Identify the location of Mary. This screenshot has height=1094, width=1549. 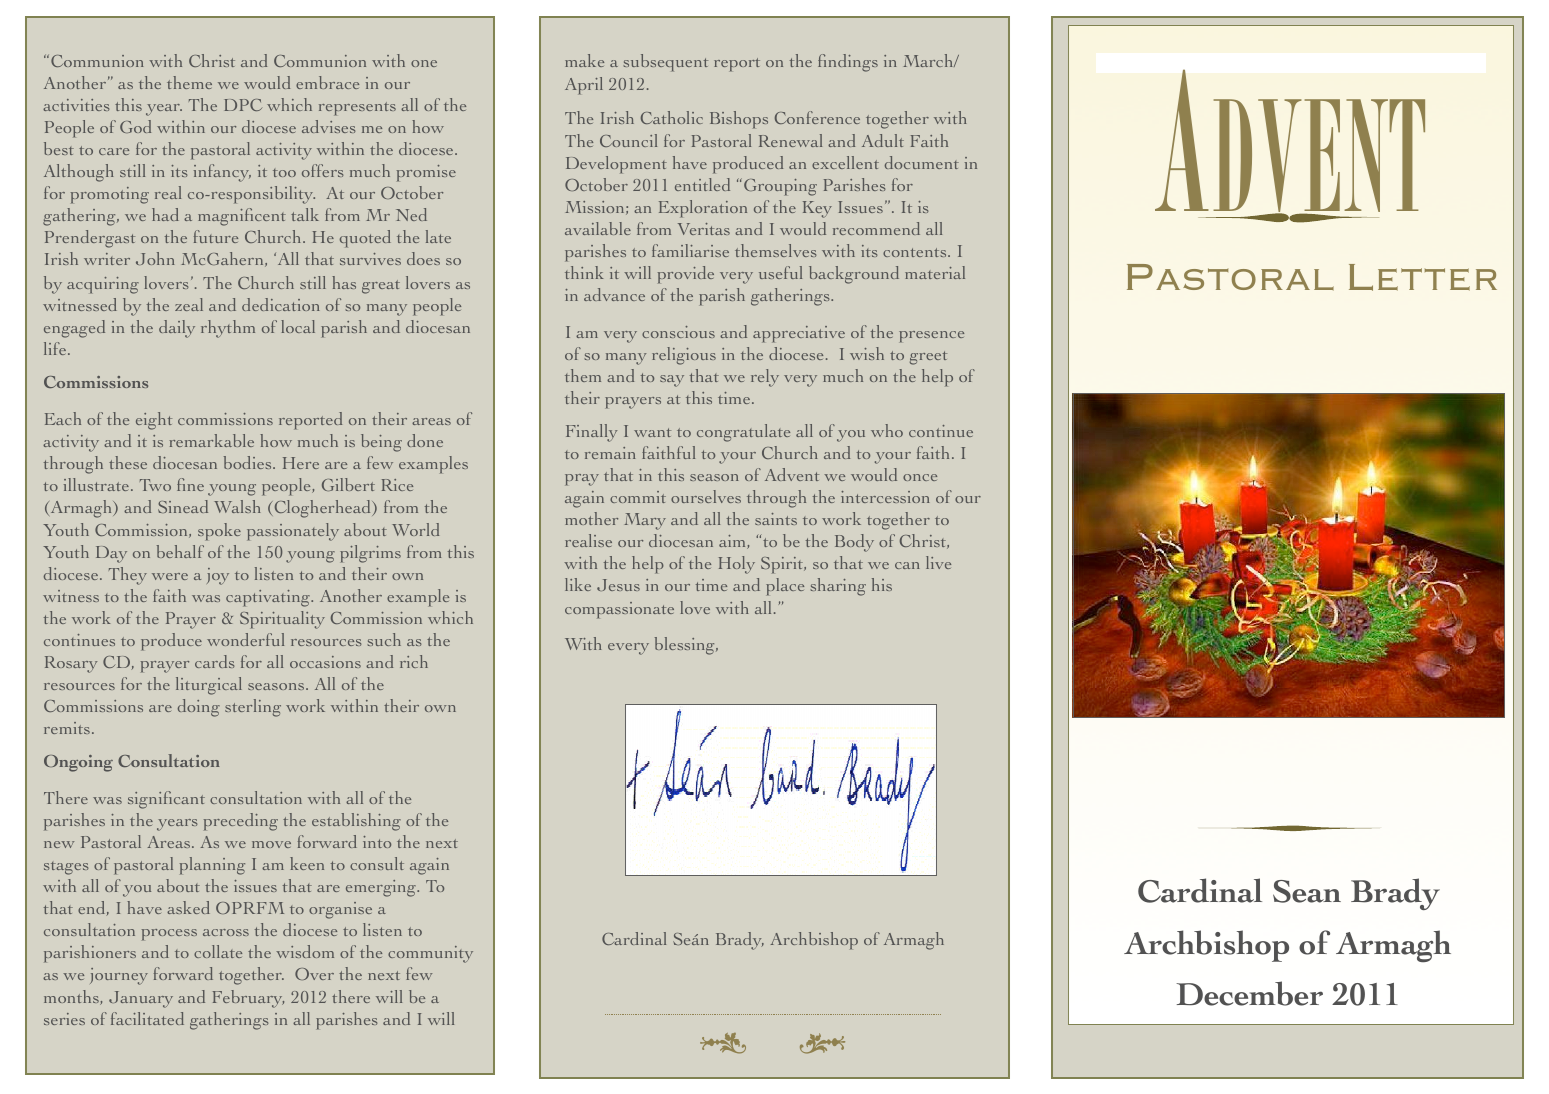
(645, 521).
